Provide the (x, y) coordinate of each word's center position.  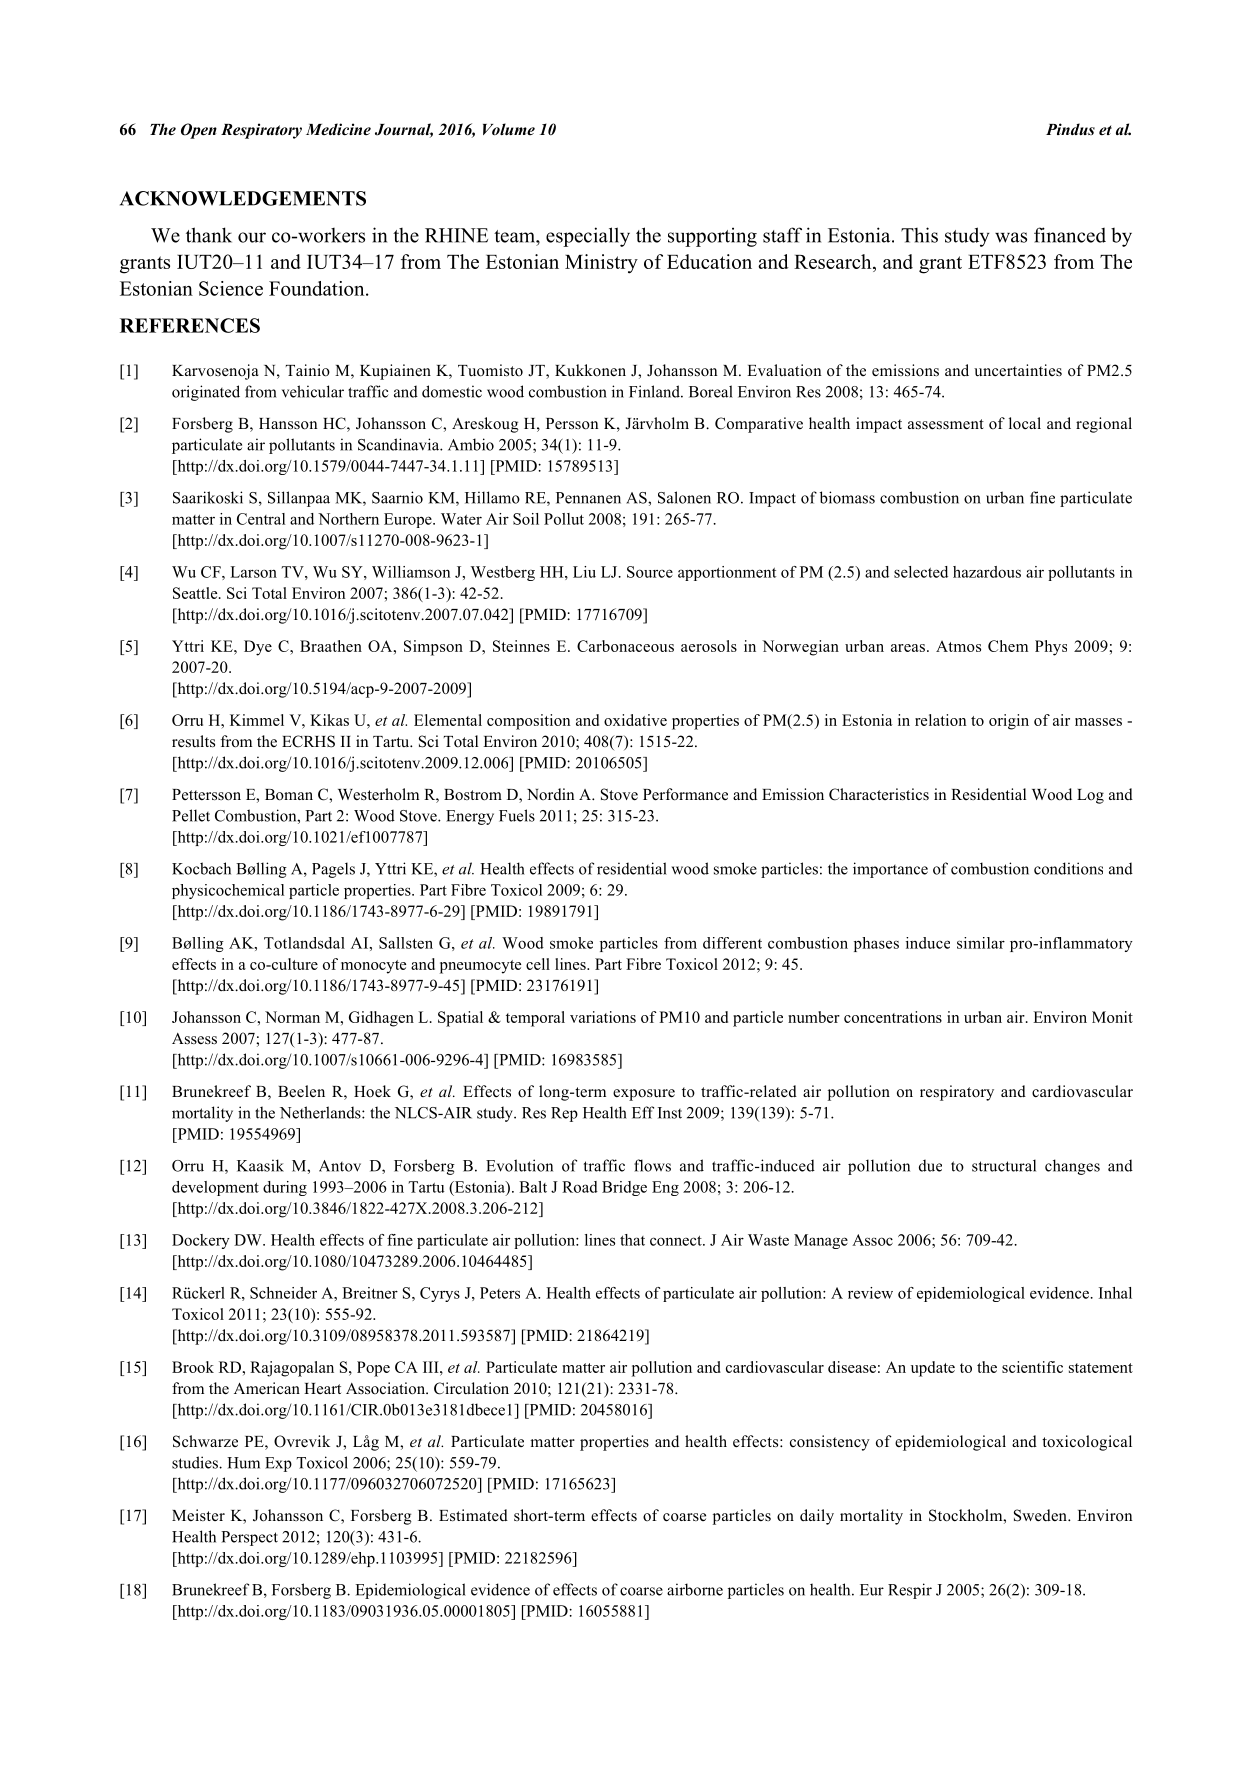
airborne (695, 1589)
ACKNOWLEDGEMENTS (243, 198)
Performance (685, 794)
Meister (198, 1515)
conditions (1068, 868)
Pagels (333, 870)
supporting (712, 237)
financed (1070, 235)
